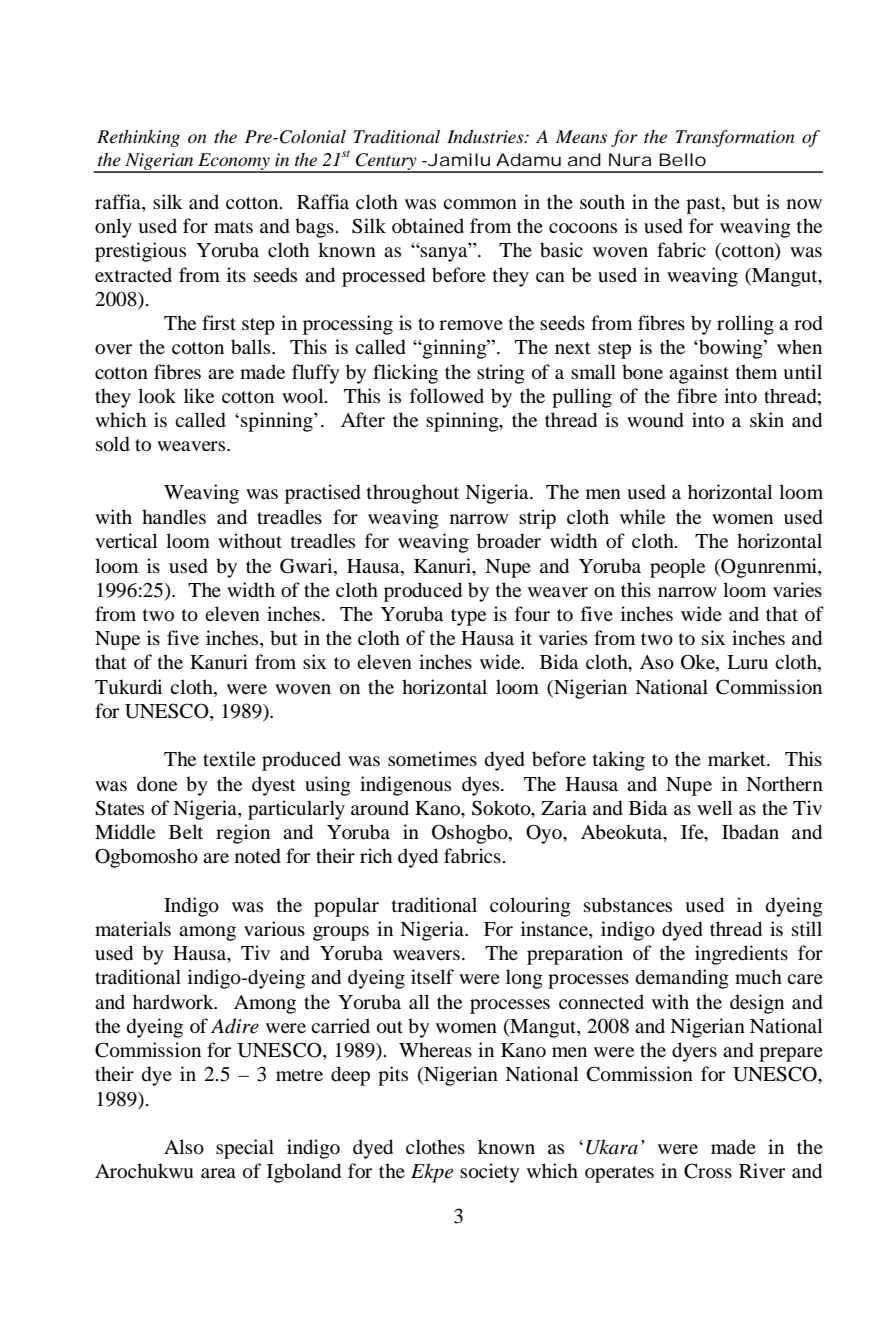 The width and height of the screenshot is (896, 1324). I want to click on Aso, so click(657, 662).
